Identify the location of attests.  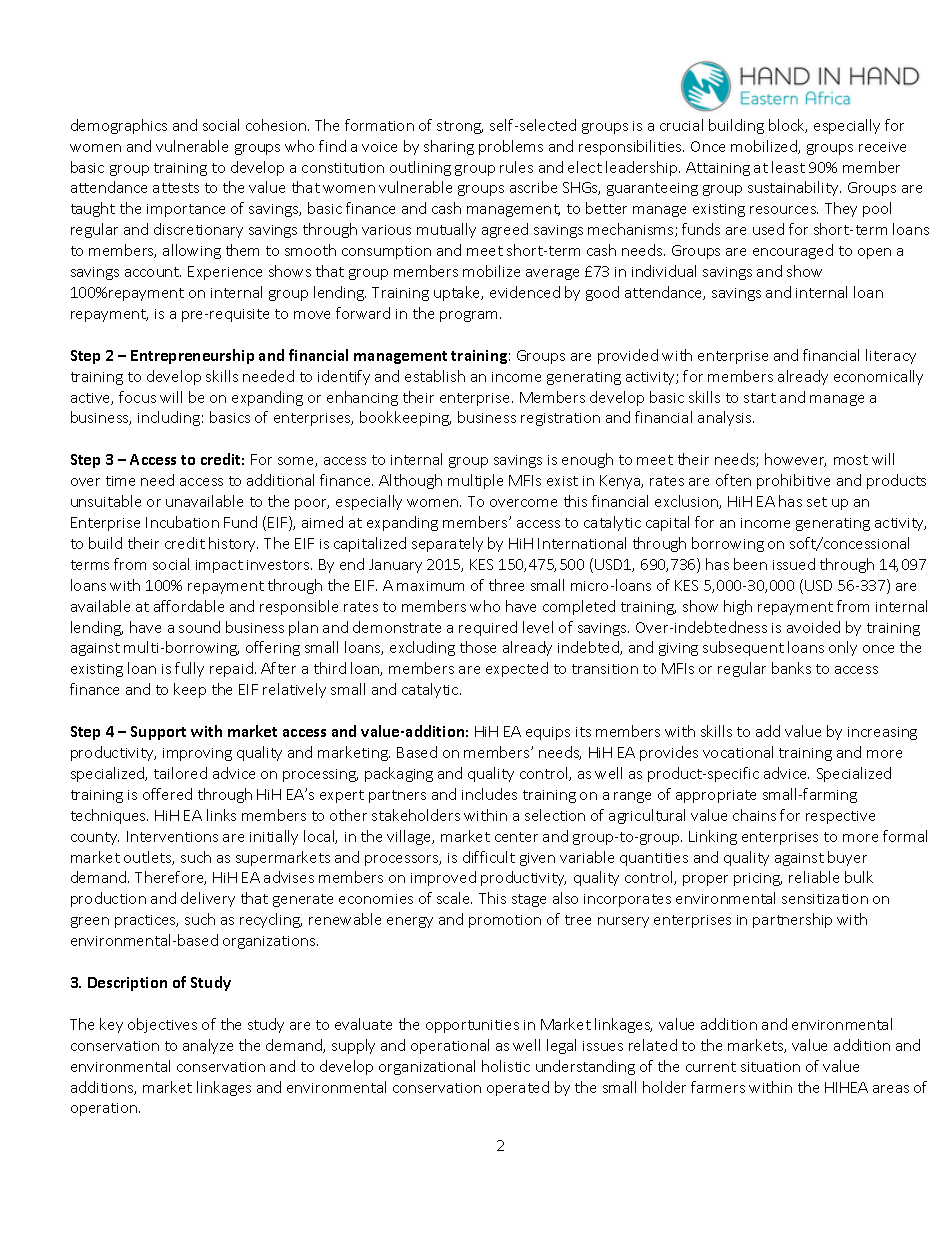
(176, 188).
